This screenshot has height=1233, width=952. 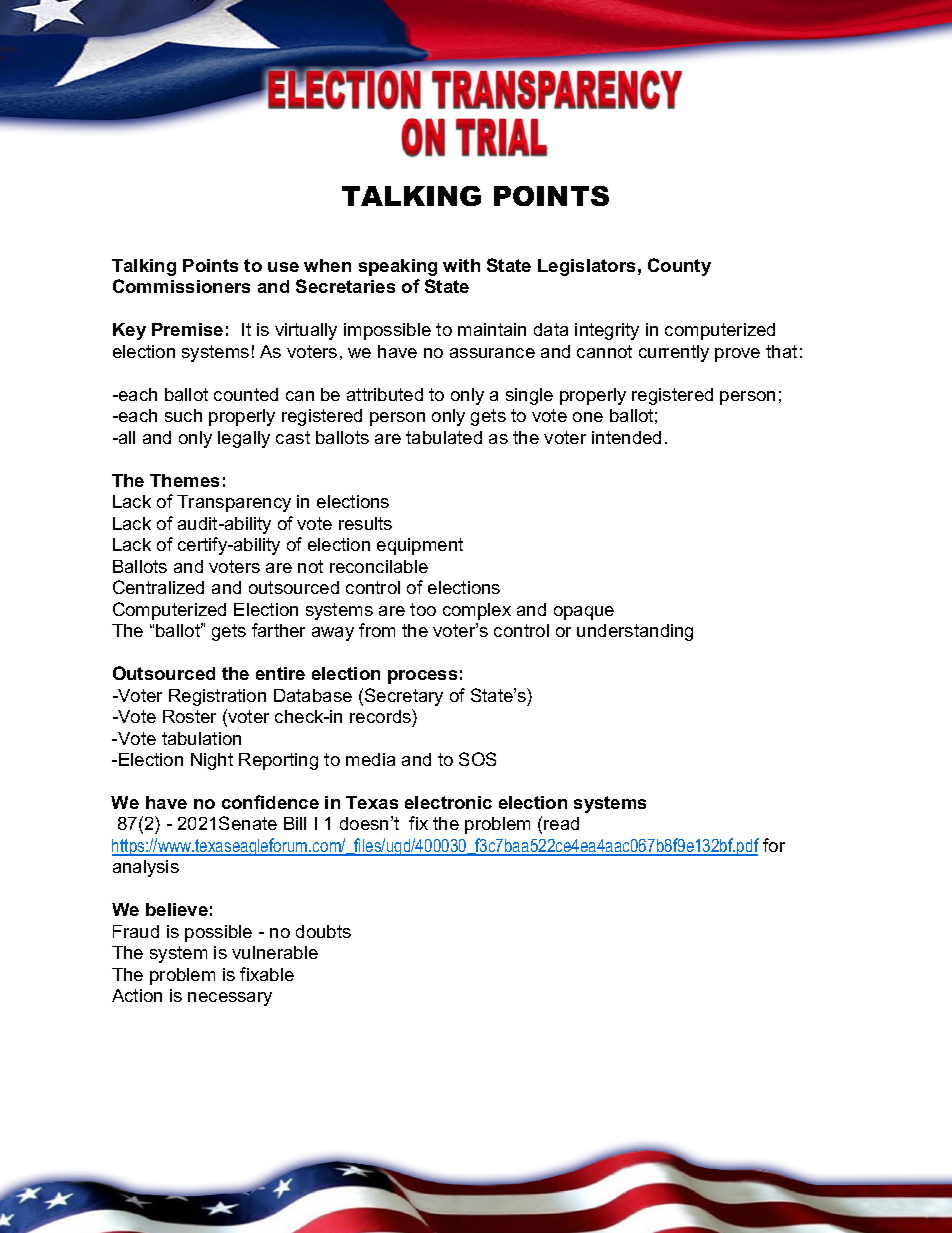 What do you see at coordinates (181, 286) in the screenshot?
I see `Commissioners` at bounding box center [181, 286].
